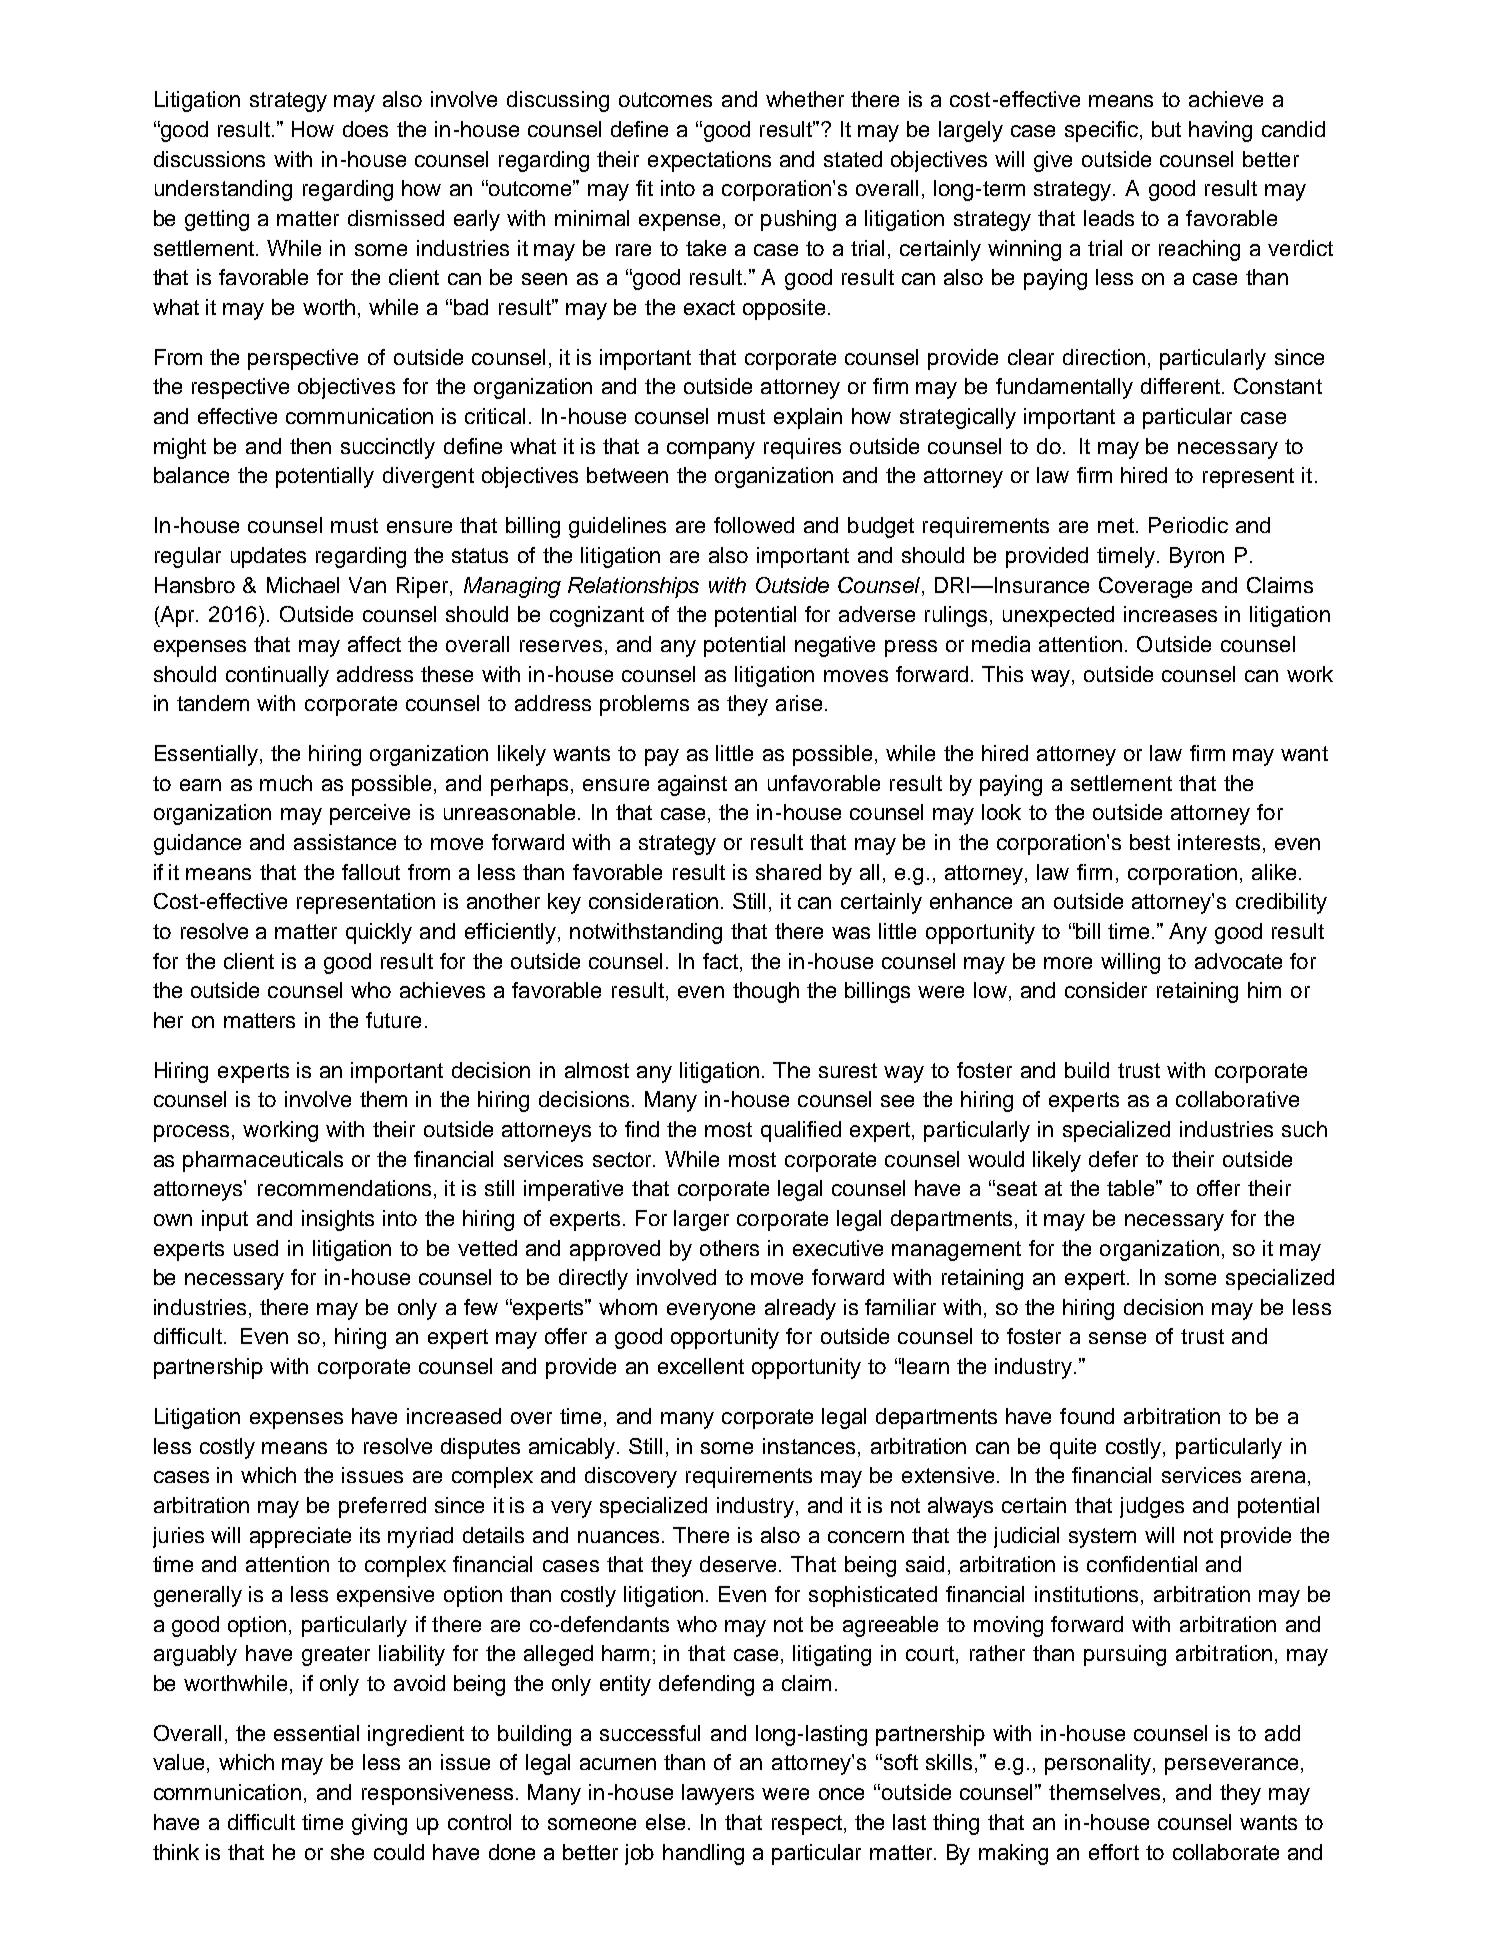 This page has height=1956, width=1512. What do you see at coordinates (347, 1852) in the page?
I see `she` at bounding box center [347, 1852].
